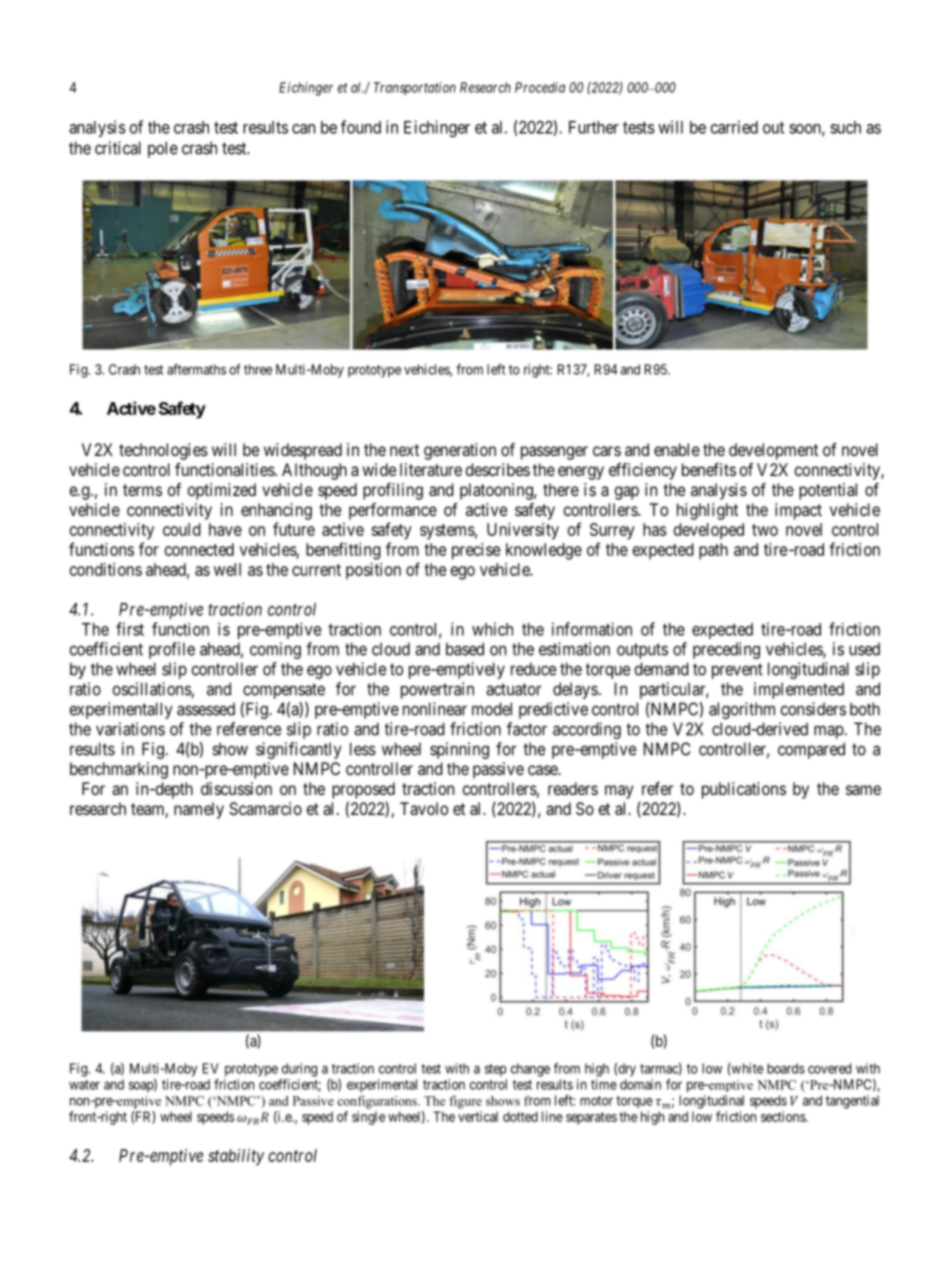 The height and width of the document is (1288, 944). Describe the element at coordinates (236, 1157) in the document. I see `stability` at that location.
